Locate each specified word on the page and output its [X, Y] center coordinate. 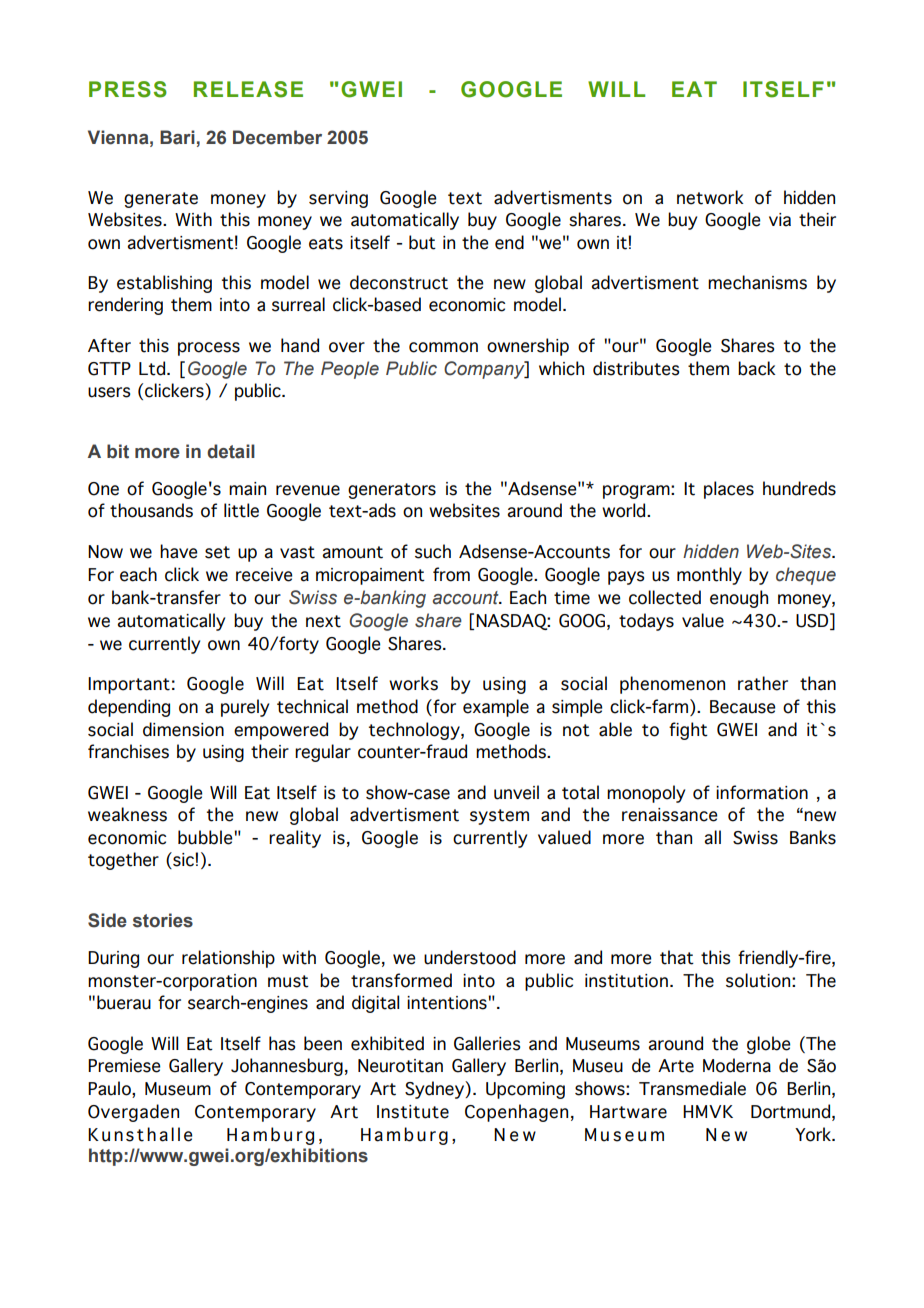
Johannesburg [287, 1067]
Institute [413, 1112]
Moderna [737, 1065]
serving [338, 199]
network [710, 197]
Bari [177, 137]
